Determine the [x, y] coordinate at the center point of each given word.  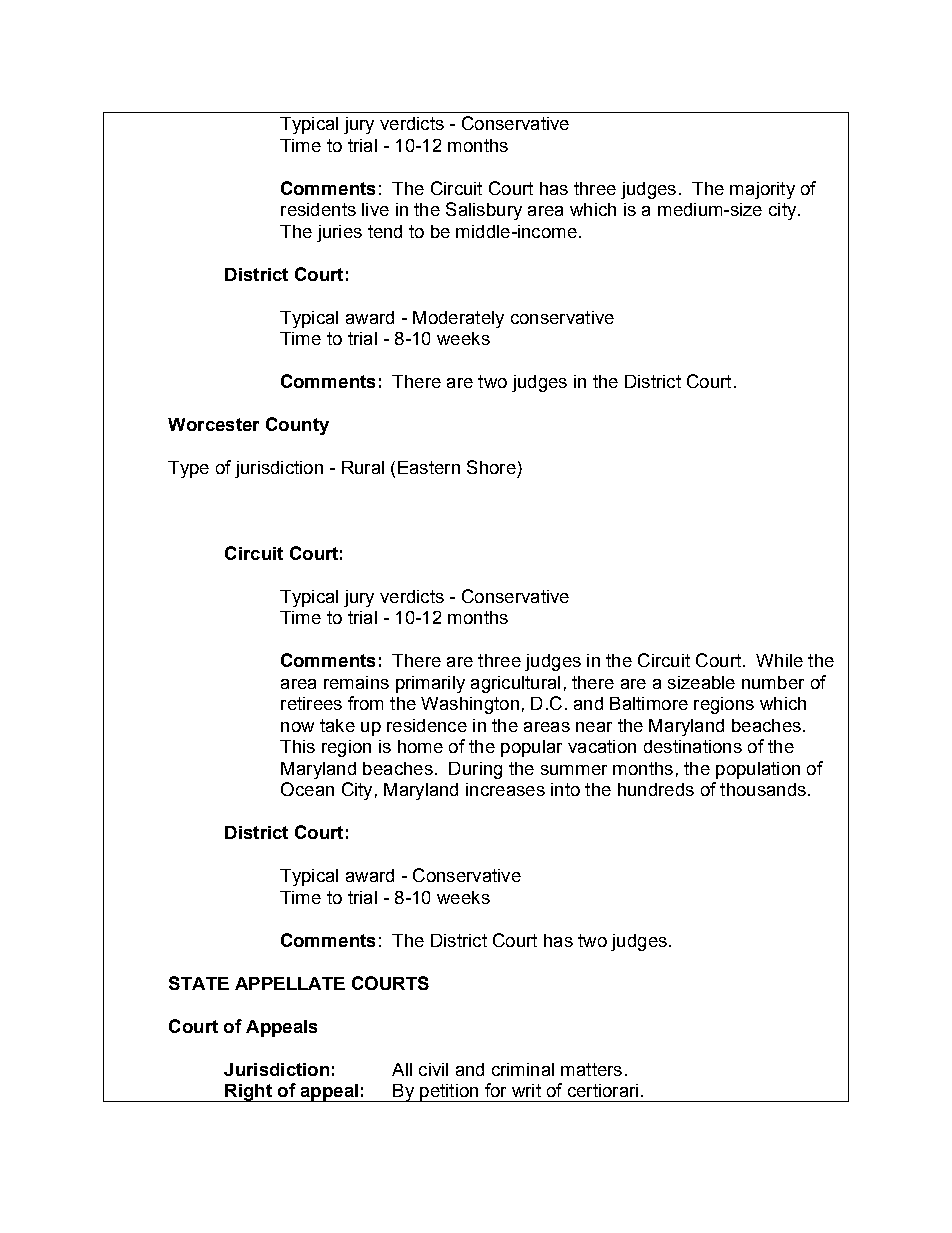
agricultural [515, 684]
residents [318, 209]
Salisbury [484, 211]
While [779, 660]
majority [762, 190]
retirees [311, 703]
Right [248, 1093]
